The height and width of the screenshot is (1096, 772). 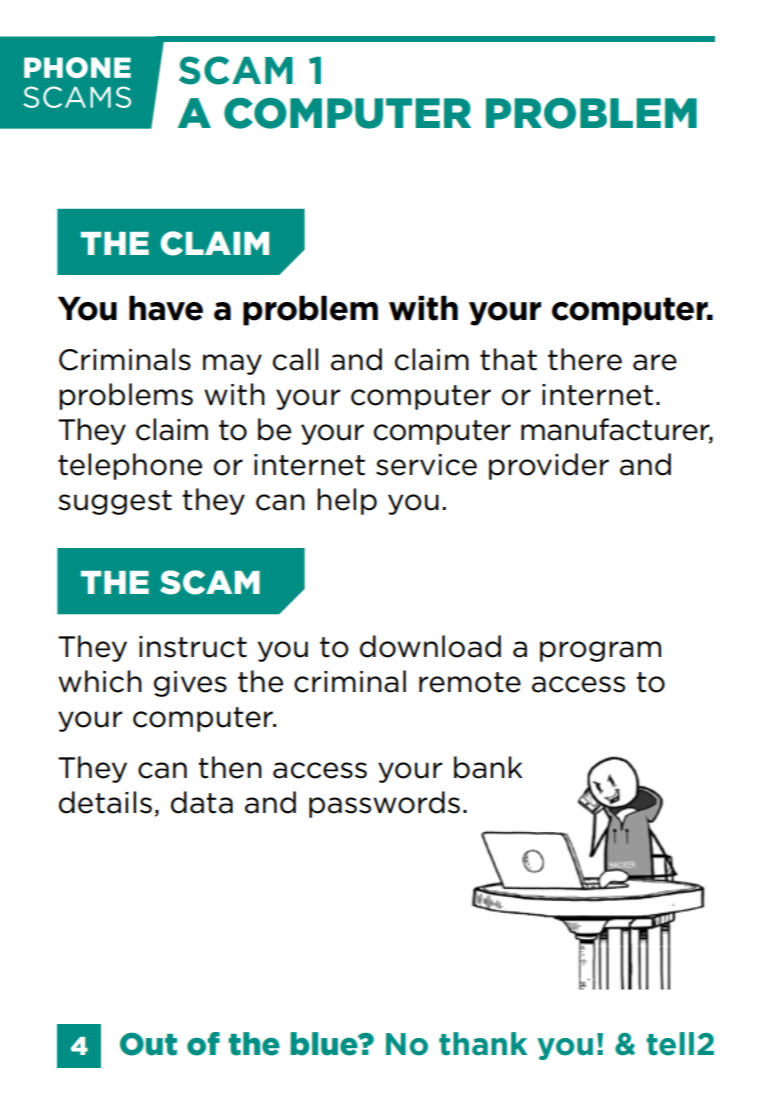 I want to click on help, so click(x=347, y=501).
